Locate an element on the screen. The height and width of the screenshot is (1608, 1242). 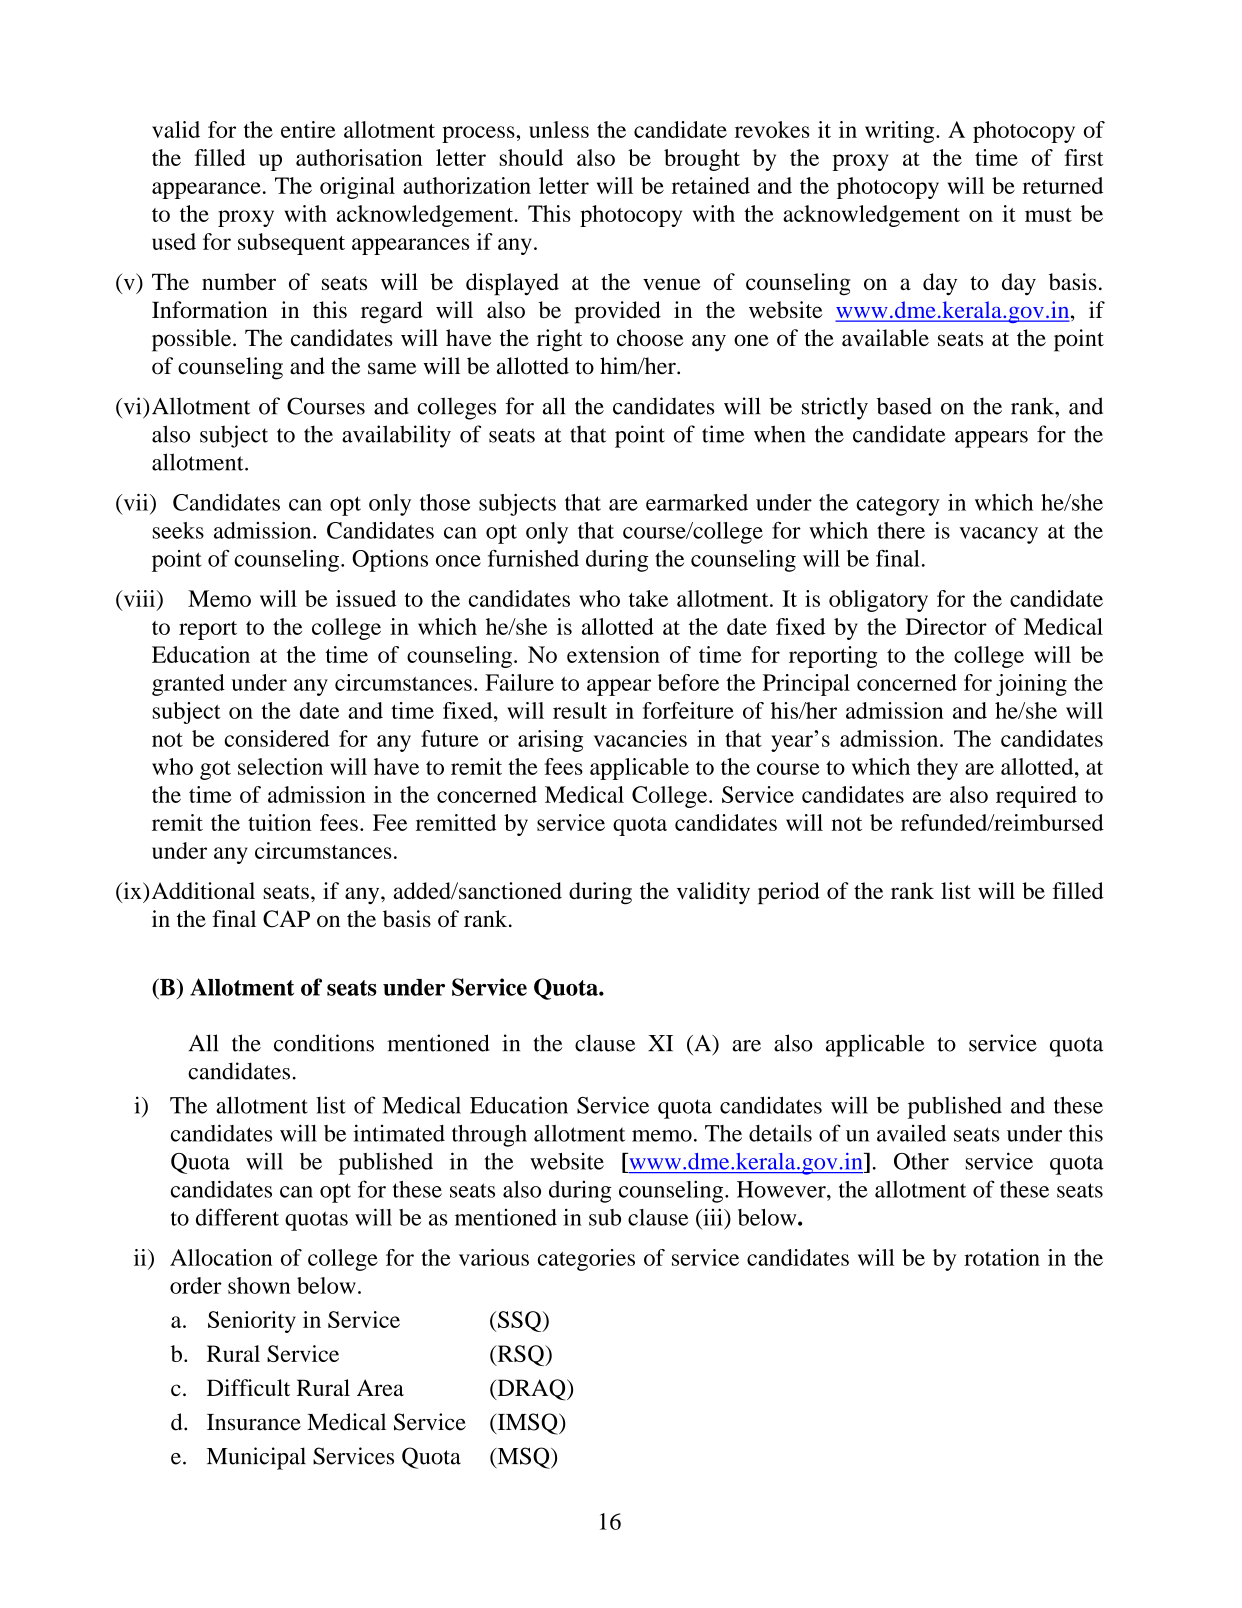
availed is located at coordinates (911, 1133).
